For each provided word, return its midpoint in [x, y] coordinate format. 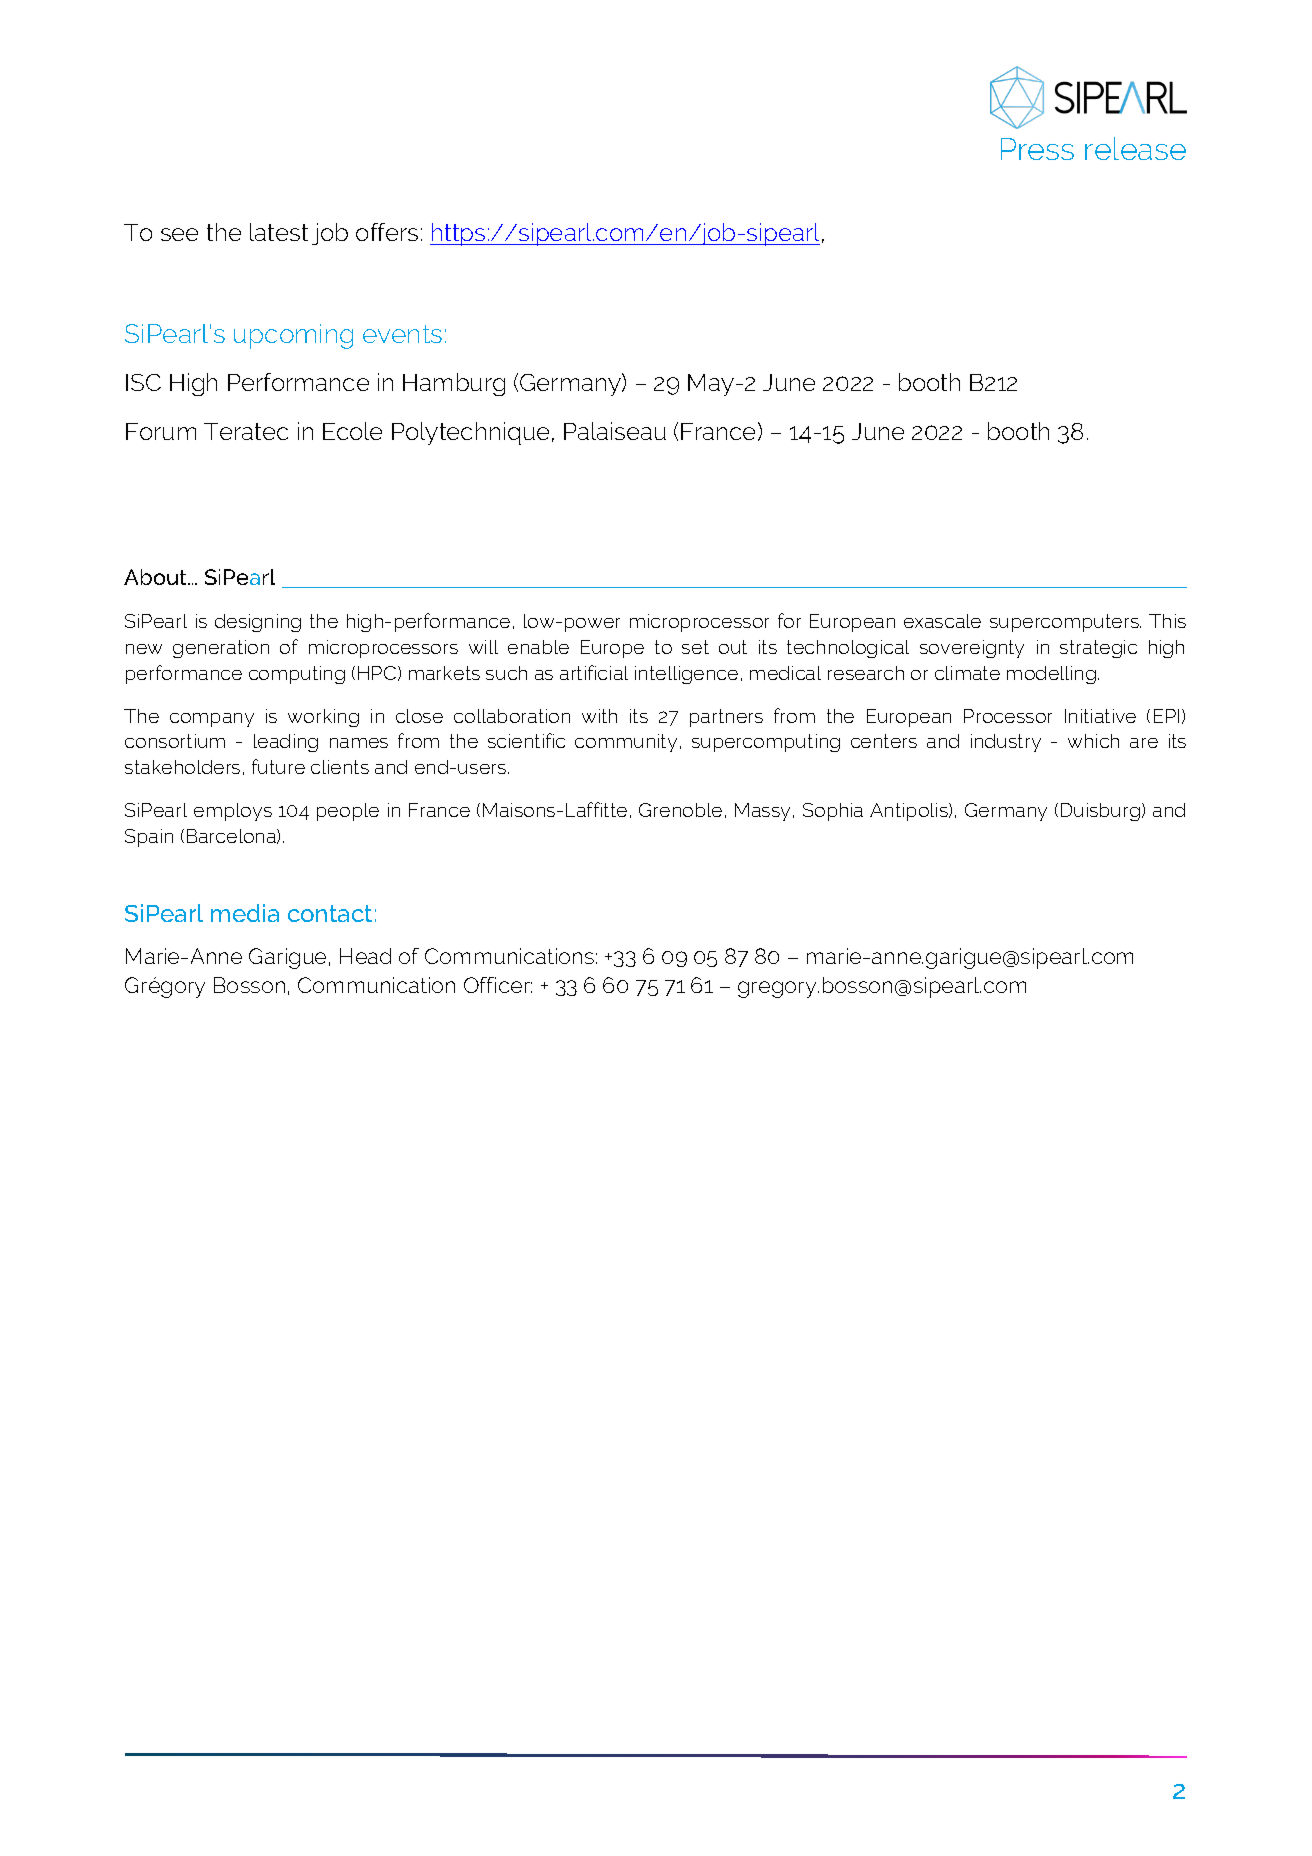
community [626, 743]
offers [387, 232]
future [278, 766]
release [1135, 148]
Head [365, 956]
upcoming [293, 336]
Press [1037, 149]
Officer [498, 985]
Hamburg [454, 384]
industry [1006, 743]
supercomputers [1065, 623]
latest [279, 232]
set [695, 647]
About [157, 577]
